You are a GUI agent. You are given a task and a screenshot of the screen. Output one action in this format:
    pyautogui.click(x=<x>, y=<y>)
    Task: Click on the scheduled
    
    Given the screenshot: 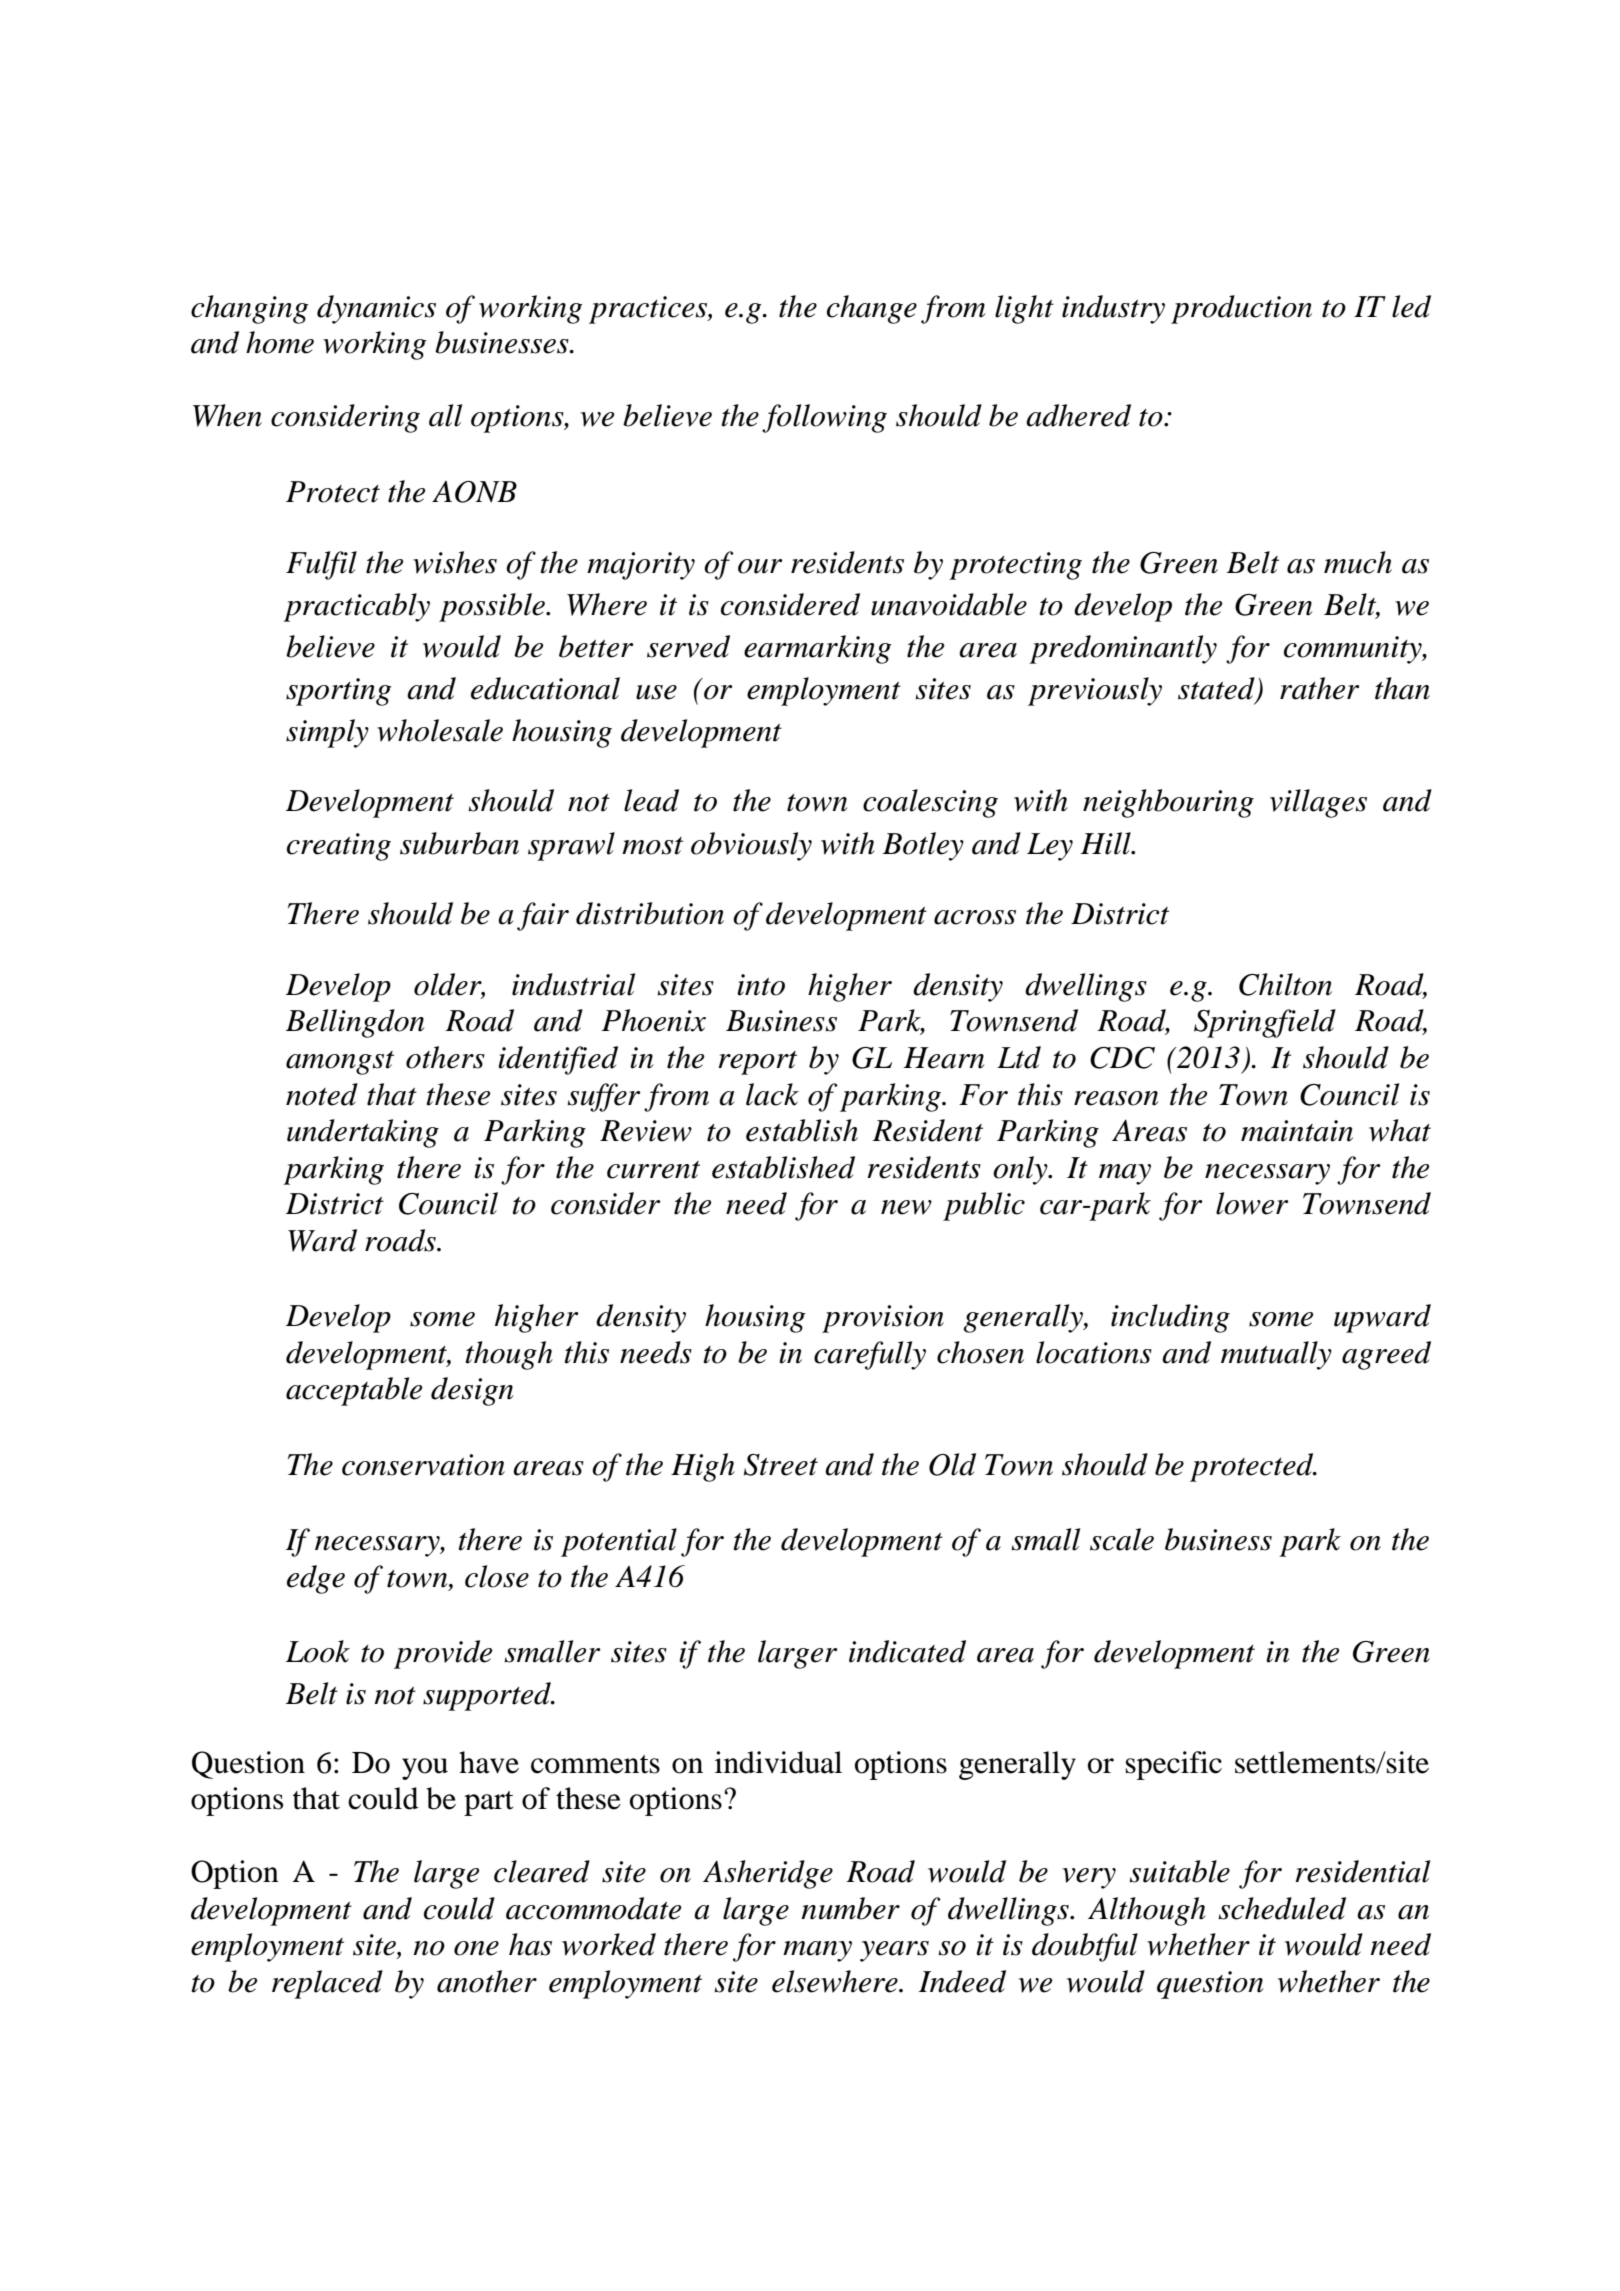 What is the action you would take?
    pyautogui.click(x=1282, y=1908)
